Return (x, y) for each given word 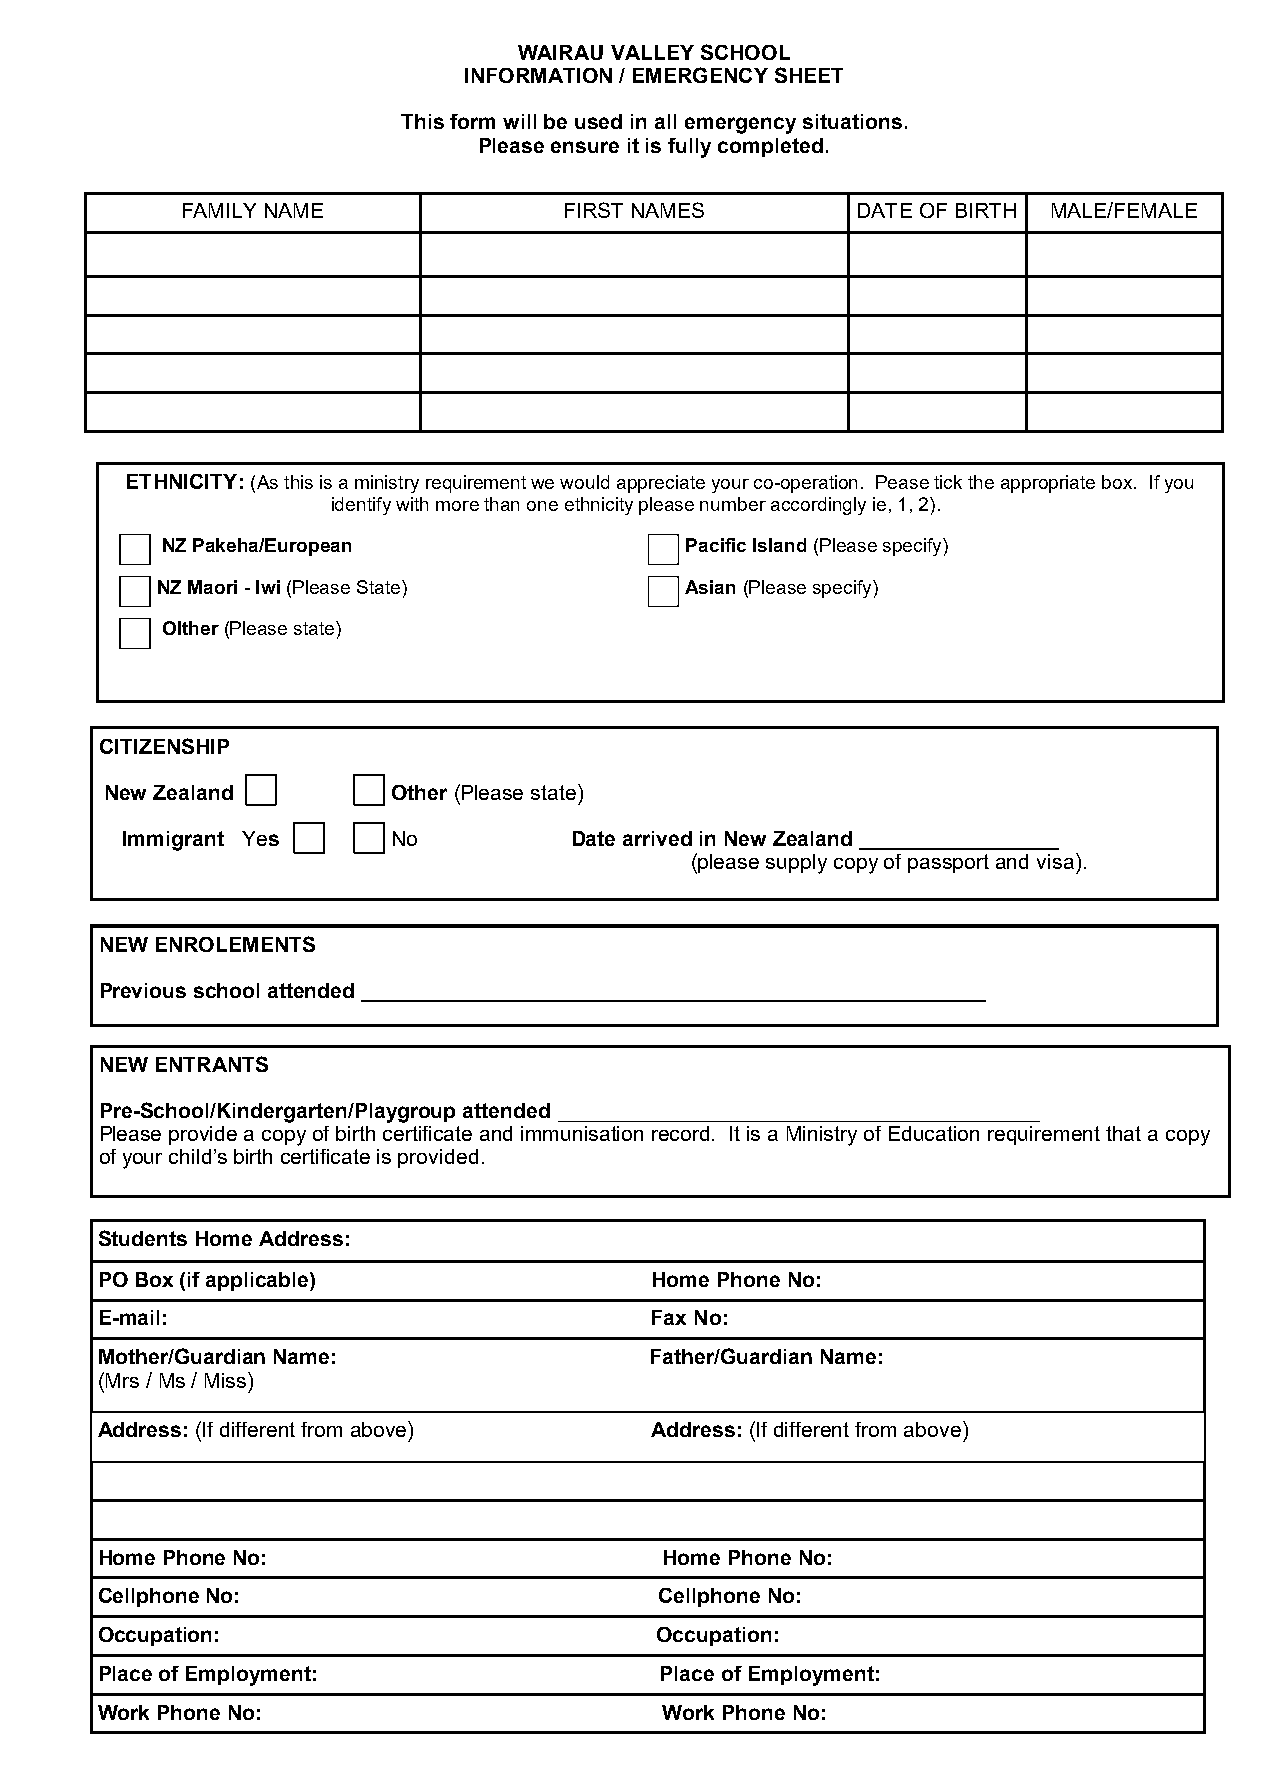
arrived (657, 838)
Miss (227, 1380)
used (598, 121)
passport (948, 863)
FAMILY (219, 210)
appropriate (1048, 484)
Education (934, 1133)
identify (361, 506)
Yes (260, 838)
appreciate (661, 484)
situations (852, 121)
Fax (669, 1317)
